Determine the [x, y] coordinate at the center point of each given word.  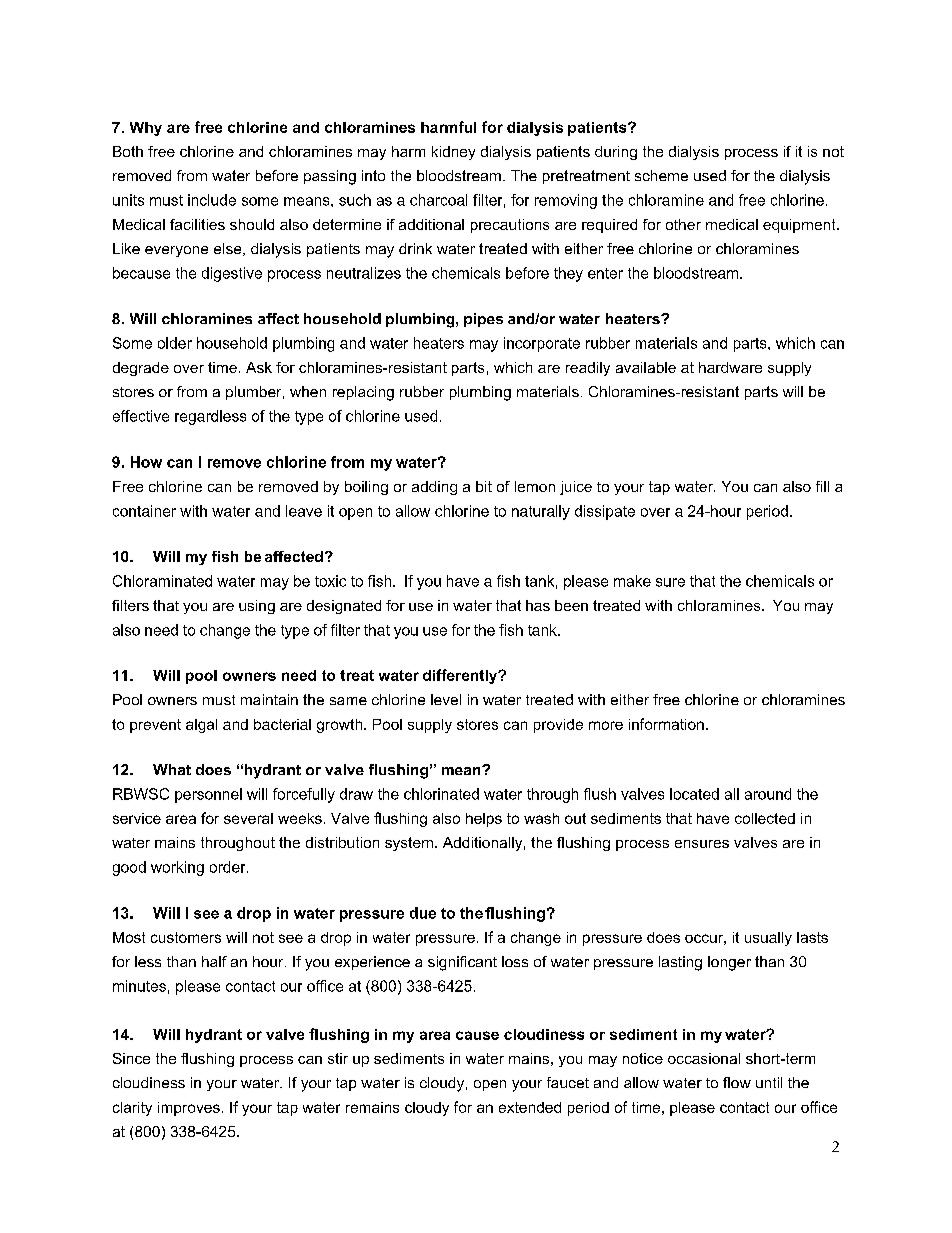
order [229, 867]
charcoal [438, 200]
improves [189, 1109]
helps [484, 820]
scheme [661, 175]
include [212, 200]
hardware [730, 367]
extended [530, 1107]
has [538, 605]
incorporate [542, 344]
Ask [259, 367]
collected [765, 818]
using [257, 607]
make [632, 581]
